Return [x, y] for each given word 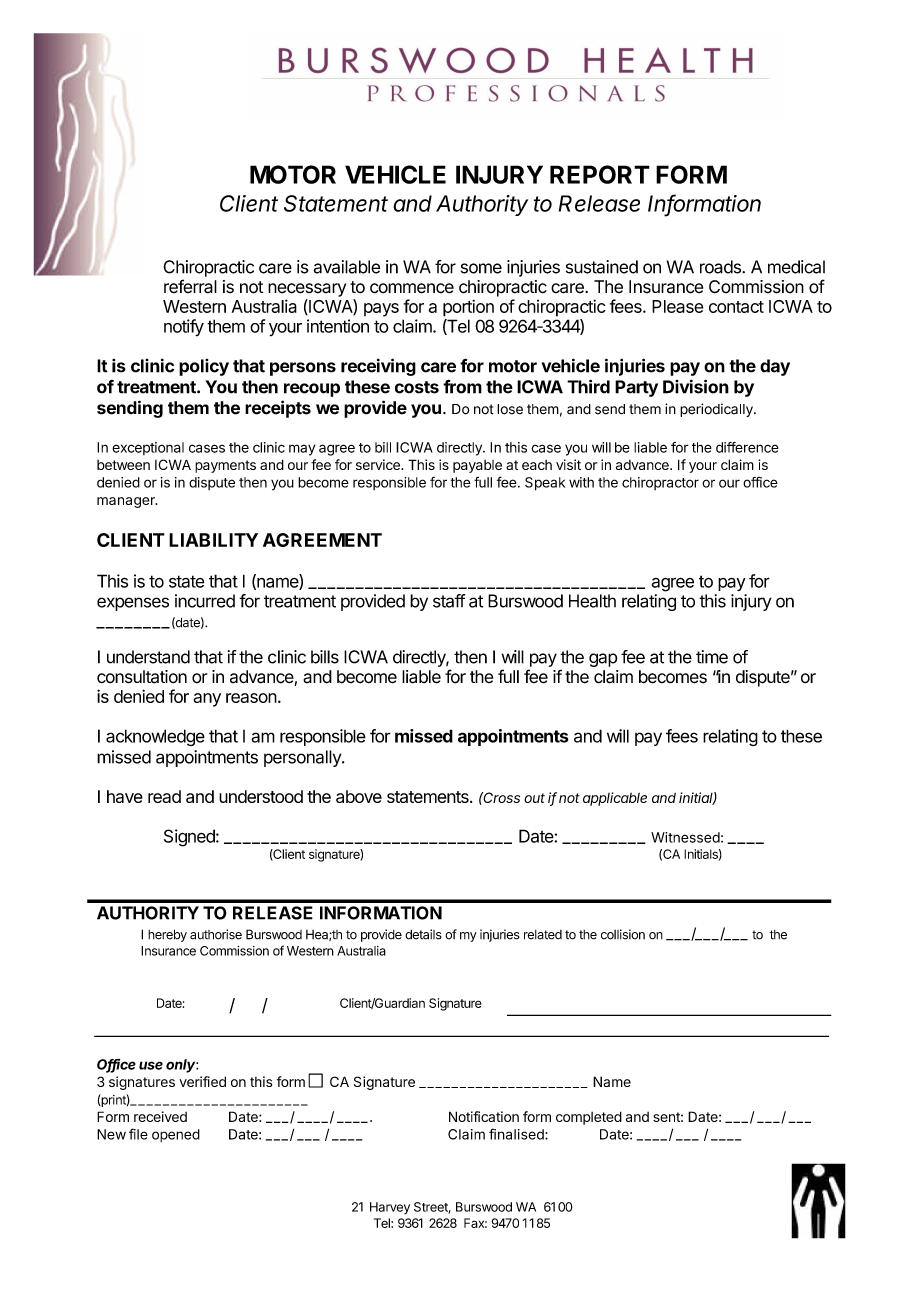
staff [449, 601]
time [712, 657]
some [481, 268]
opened [176, 1135]
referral [190, 286]
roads [721, 267]
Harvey [390, 1208]
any [207, 700]
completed [589, 1118]
